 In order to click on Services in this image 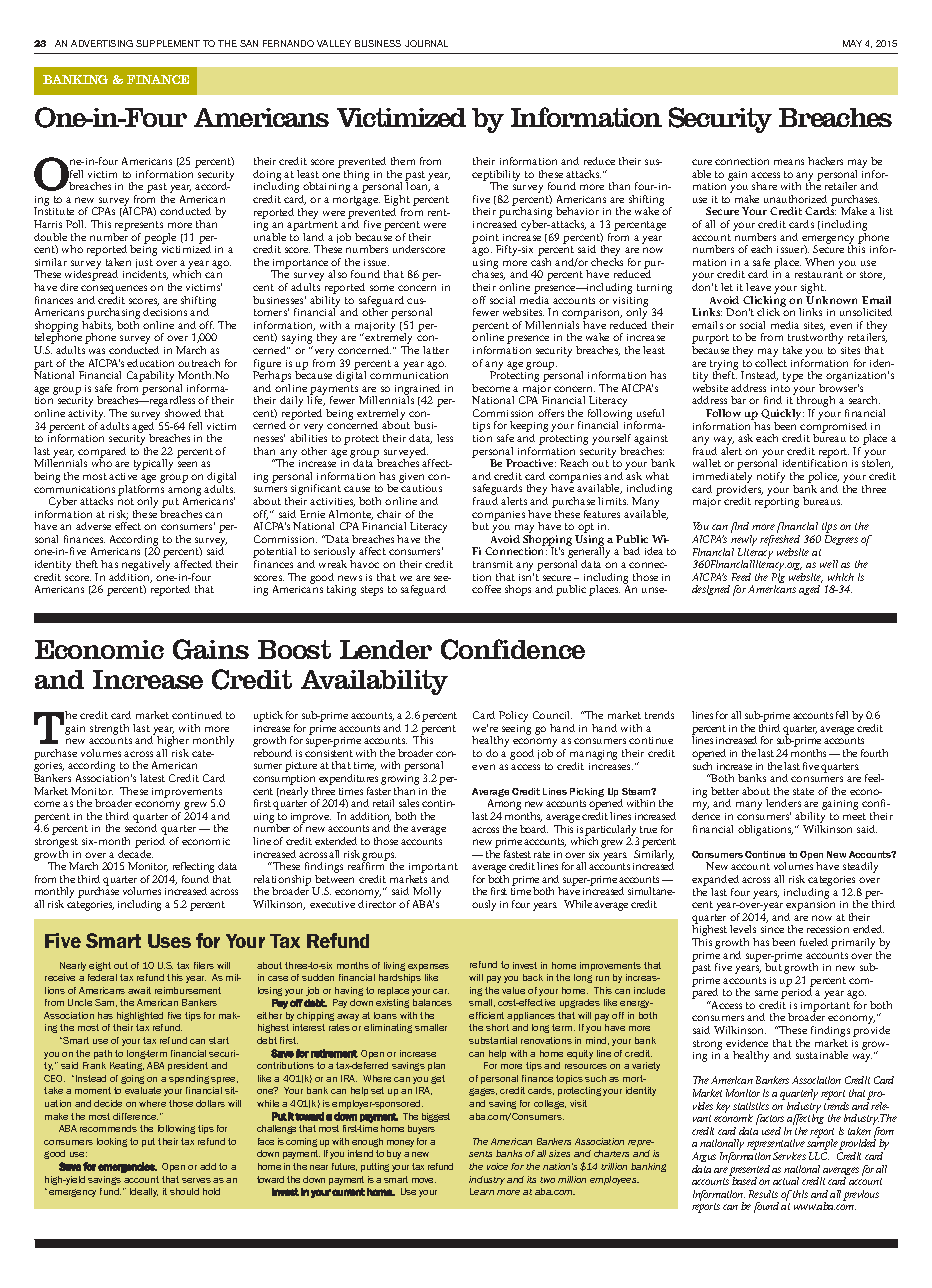, I will do `click(789, 1156)`.
